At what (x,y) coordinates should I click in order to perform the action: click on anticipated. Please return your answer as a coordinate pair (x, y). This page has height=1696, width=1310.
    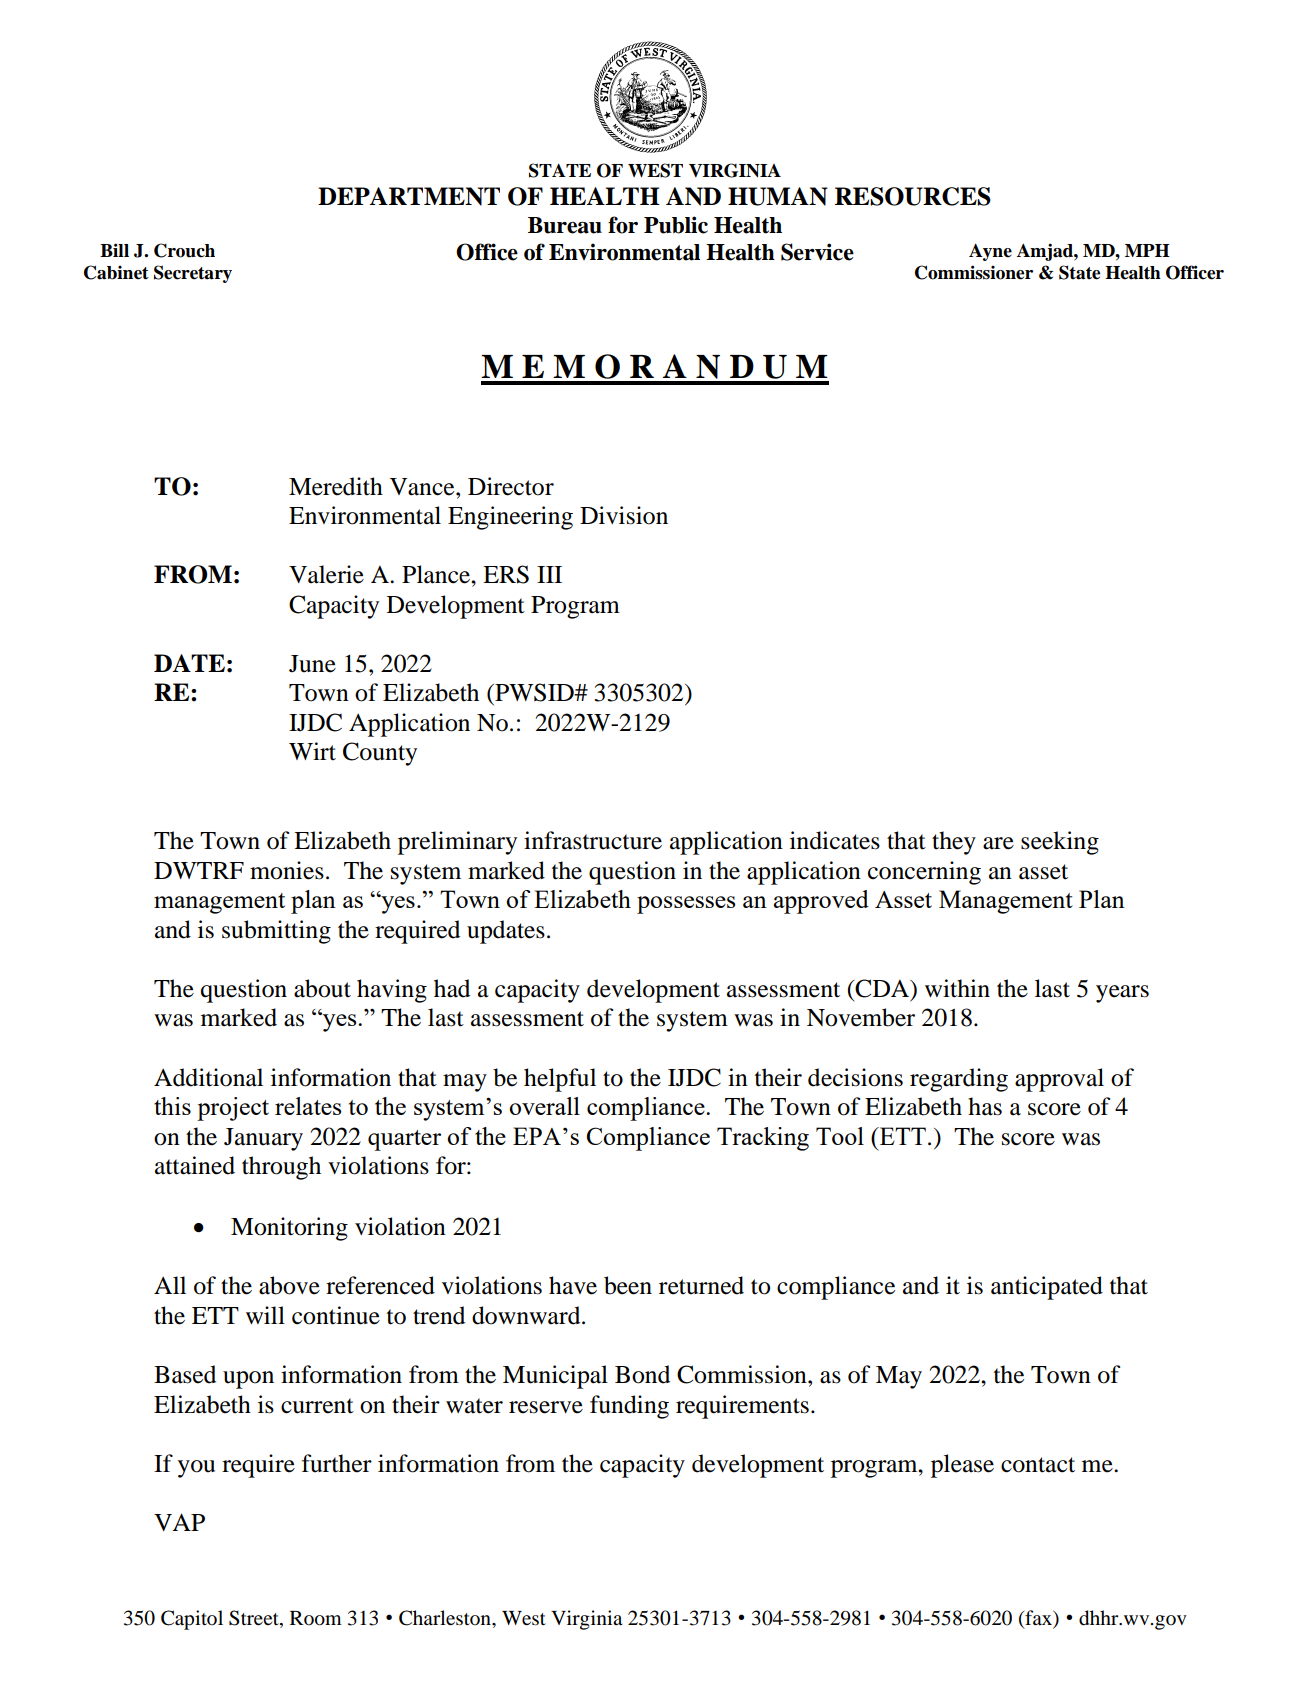
    Looking at the image, I should click on (1047, 1288).
